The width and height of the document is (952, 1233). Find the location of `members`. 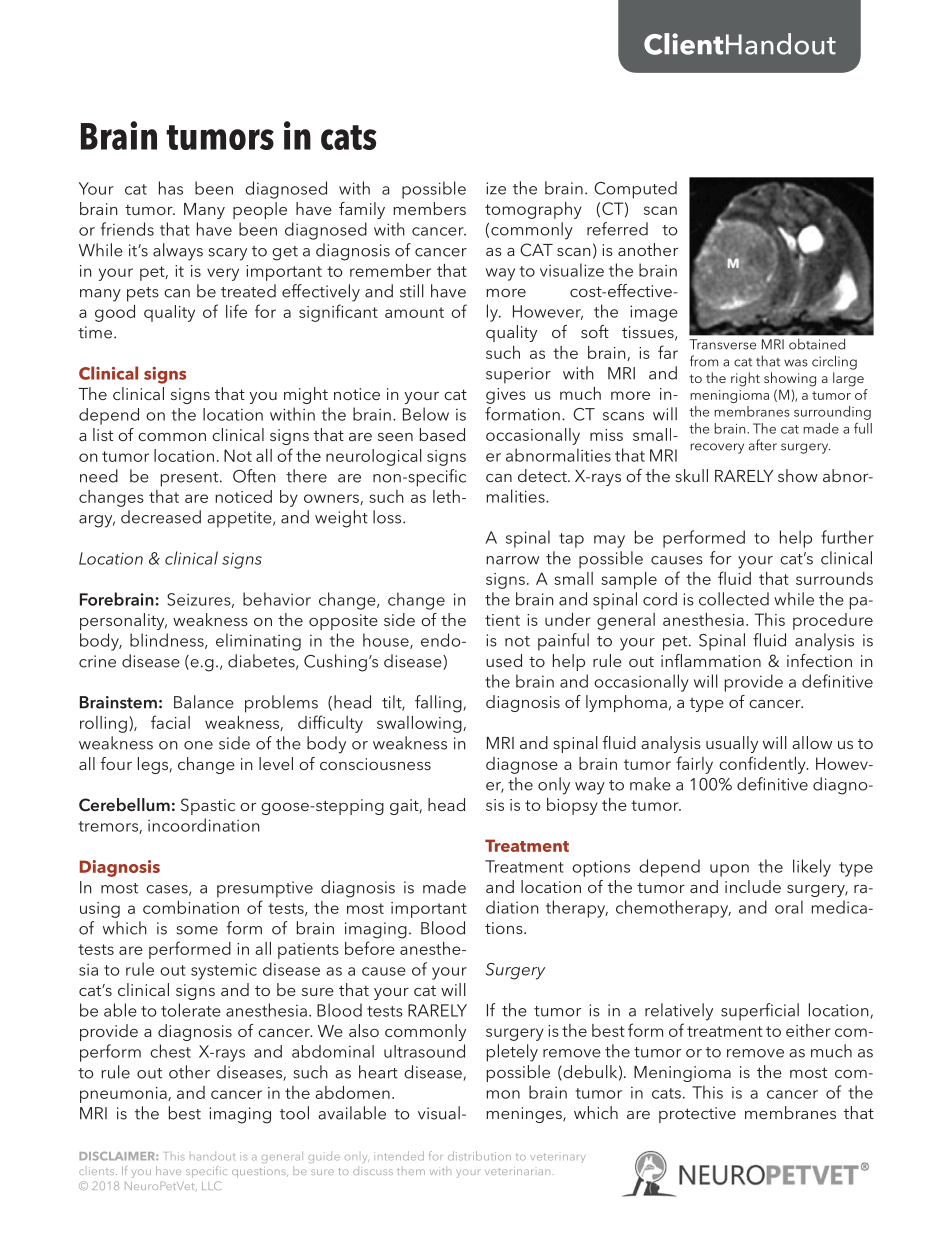

members is located at coordinates (429, 208).
